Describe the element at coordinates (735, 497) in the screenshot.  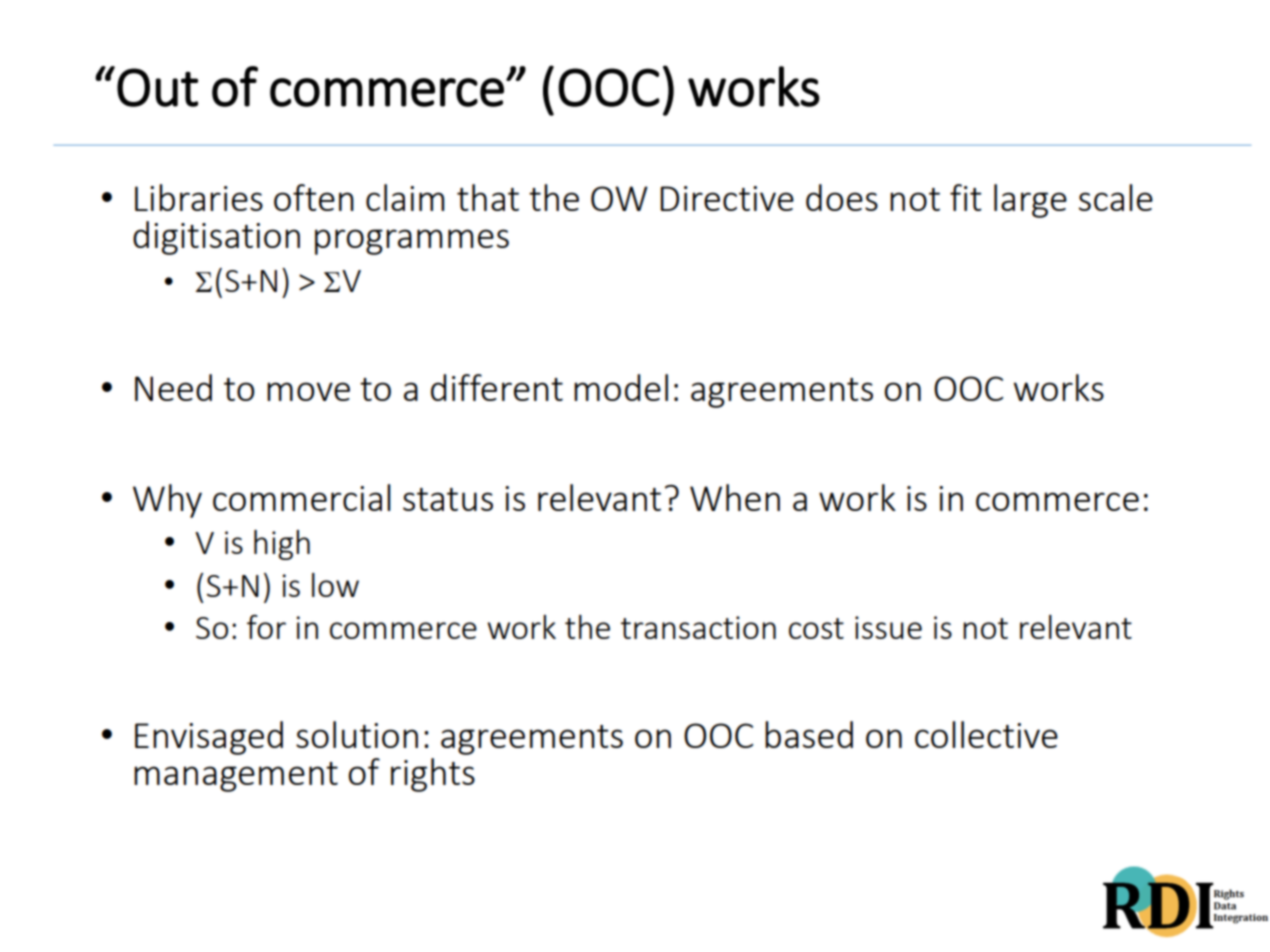
I see `When` at that location.
